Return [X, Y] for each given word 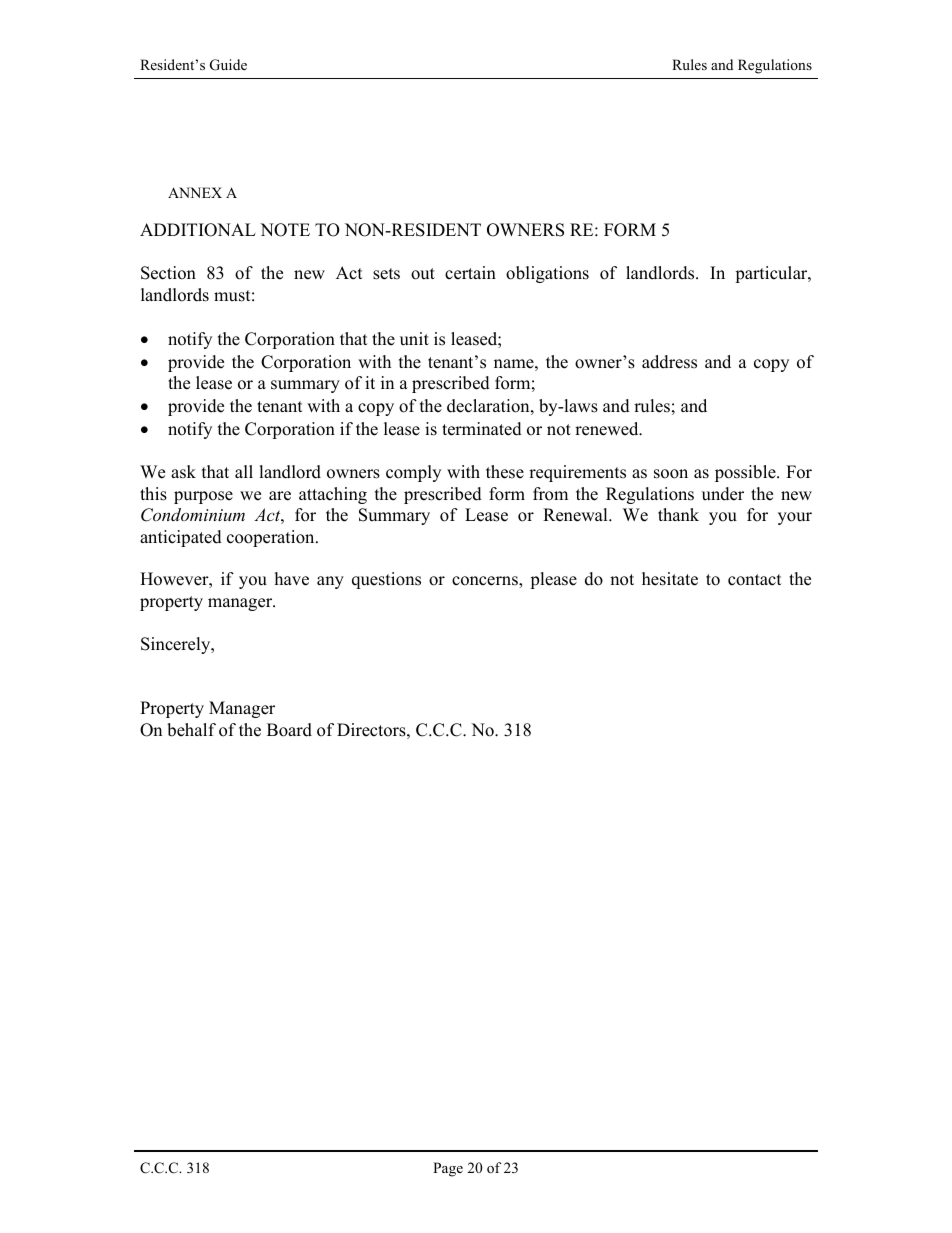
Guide [228, 65]
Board [289, 730]
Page [448, 1169]
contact [755, 580]
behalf [191, 730]
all [244, 471]
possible [746, 473]
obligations [547, 274]
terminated [482, 429]
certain [470, 273]
